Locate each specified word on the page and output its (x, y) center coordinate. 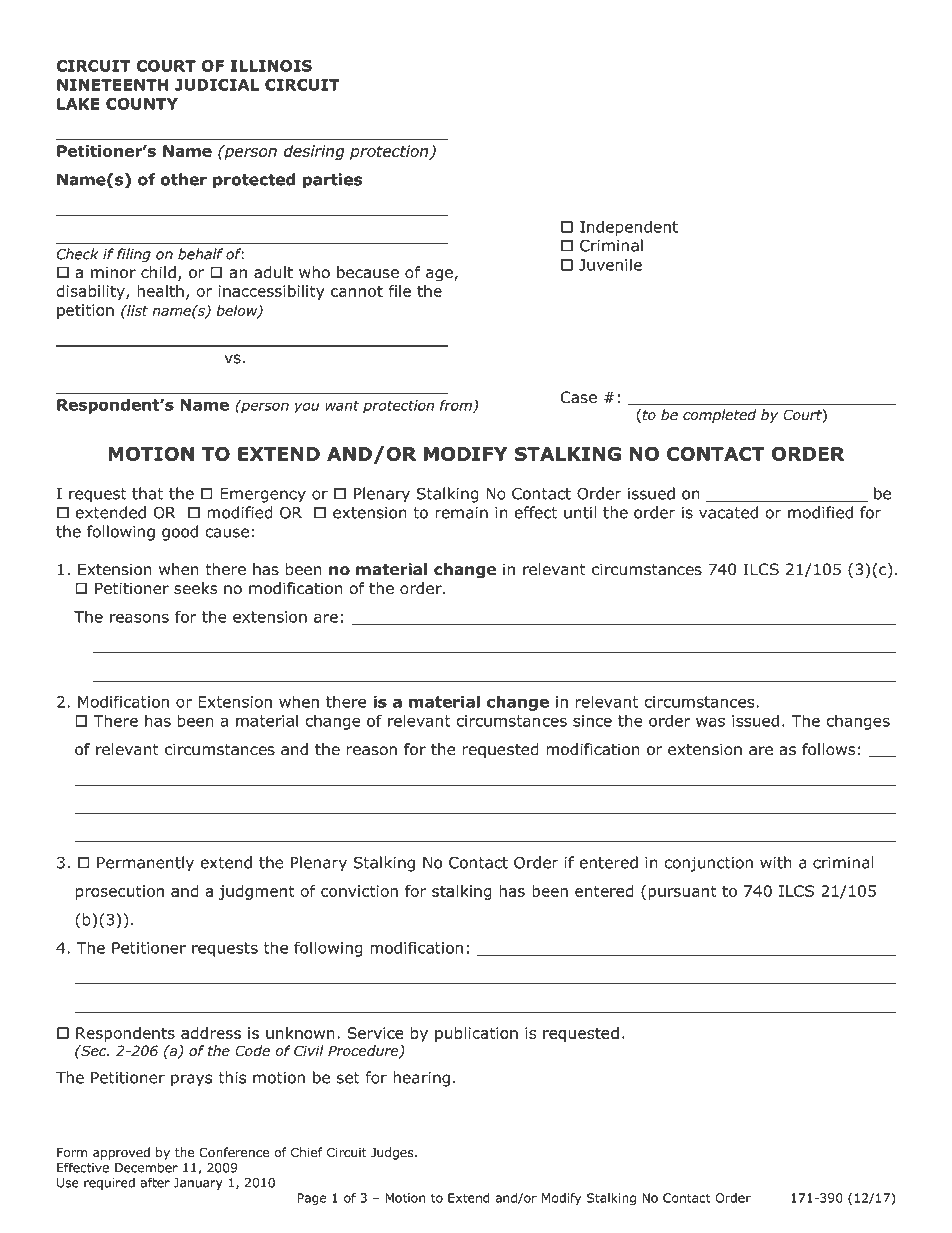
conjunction (708, 864)
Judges (393, 1153)
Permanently (145, 864)
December (146, 1167)
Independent (629, 228)
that (147, 493)
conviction (359, 891)
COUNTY (142, 104)
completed (719, 416)
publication (476, 1034)
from (457, 406)
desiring (314, 152)
